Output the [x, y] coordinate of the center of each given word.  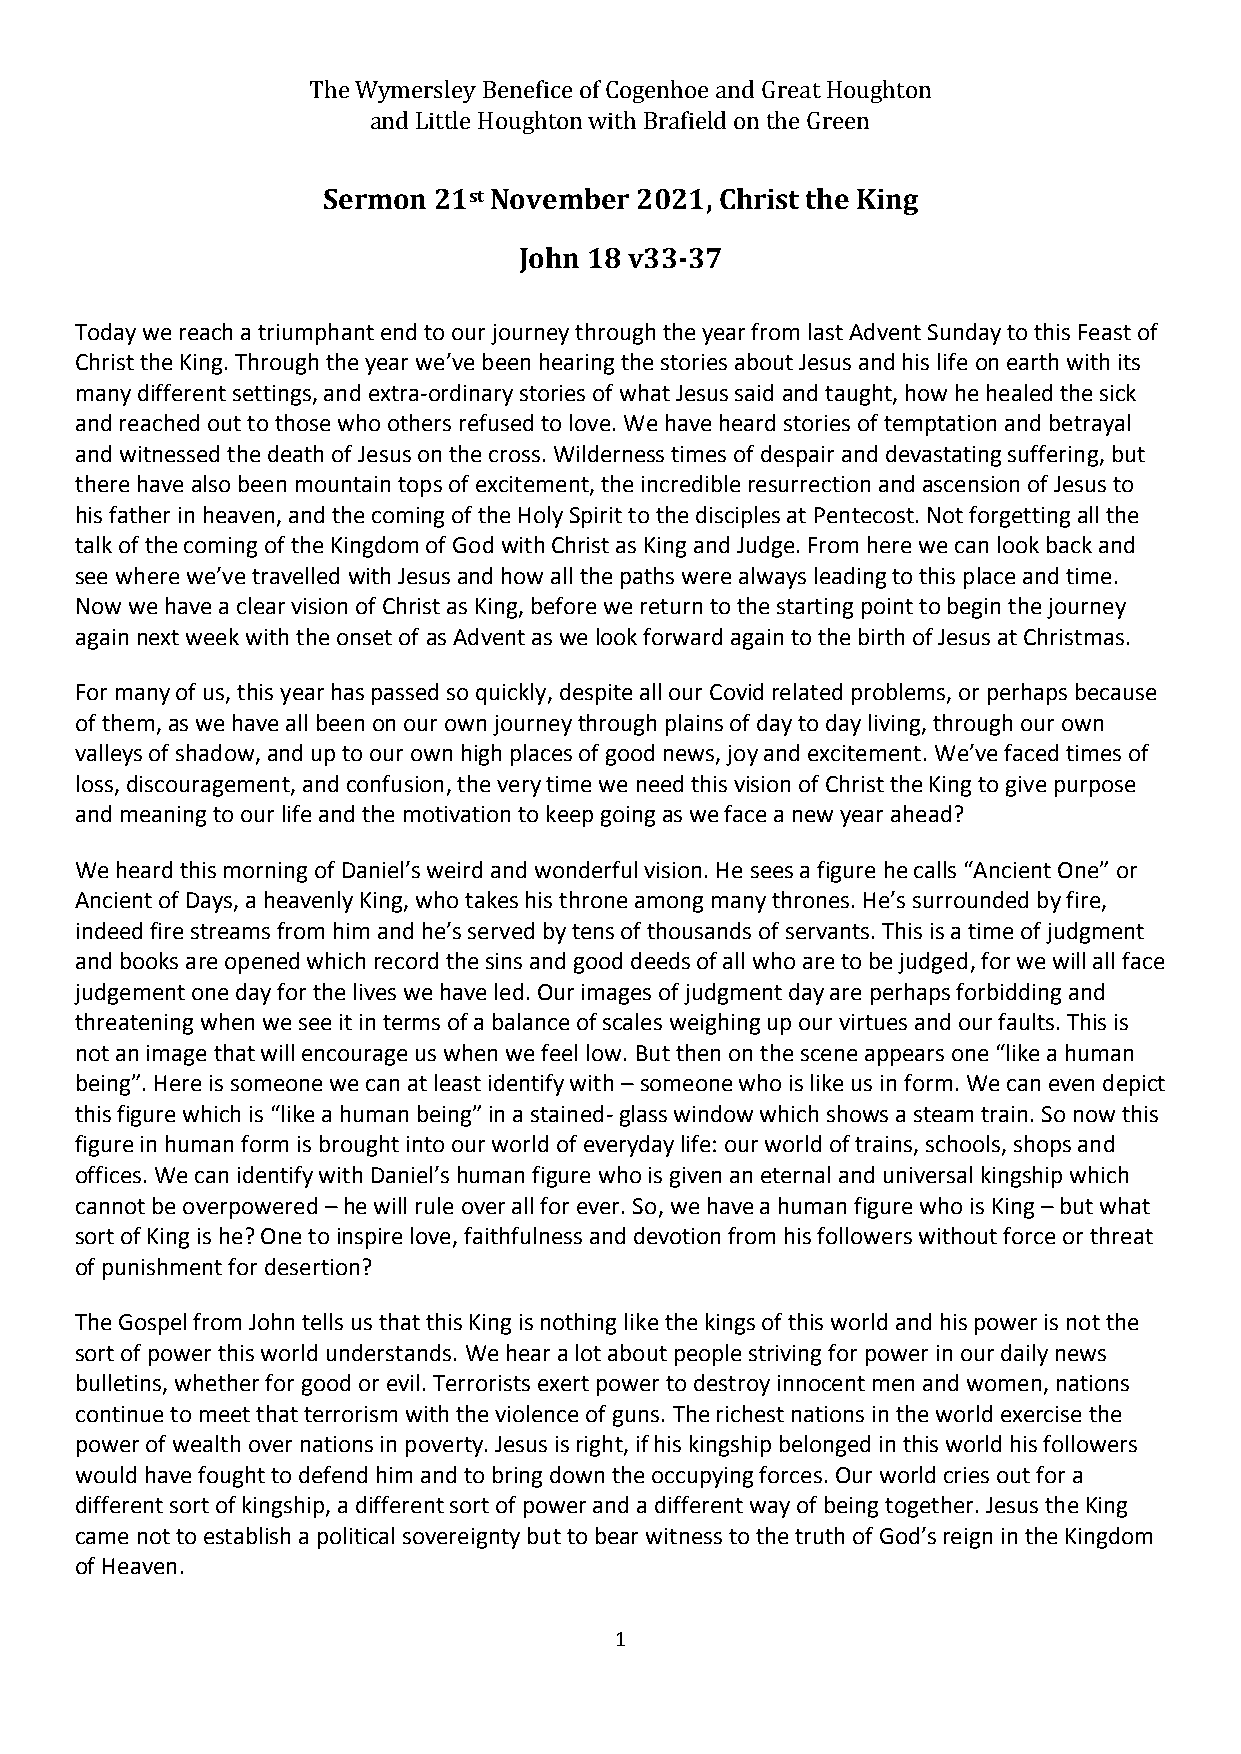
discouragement [209, 786]
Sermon [375, 199]
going [628, 816]
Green [838, 120]
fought [231, 1477]
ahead [921, 813]
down [577, 1474]
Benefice [527, 89]
